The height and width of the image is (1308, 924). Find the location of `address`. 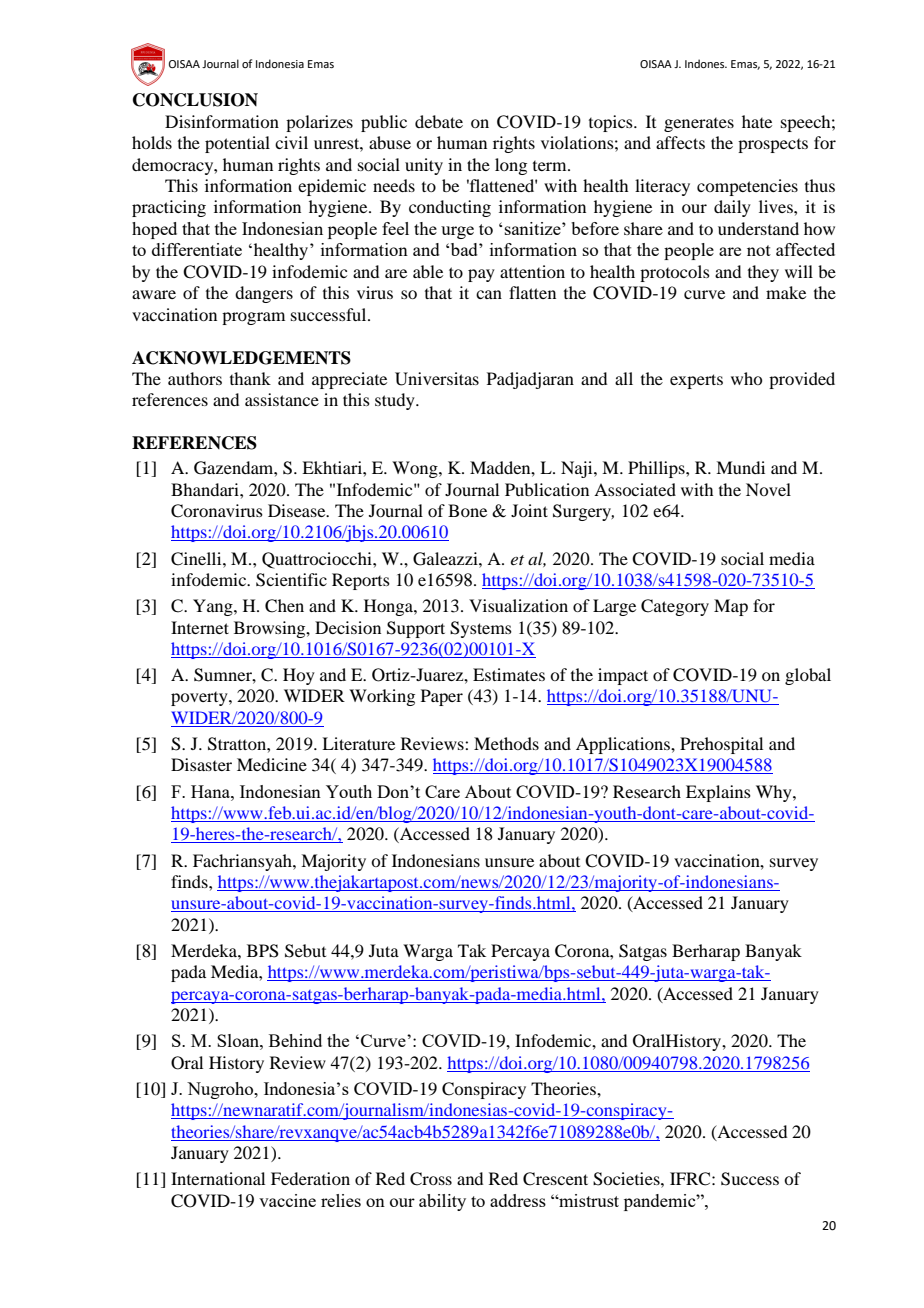

address is located at coordinates (518, 1200).
